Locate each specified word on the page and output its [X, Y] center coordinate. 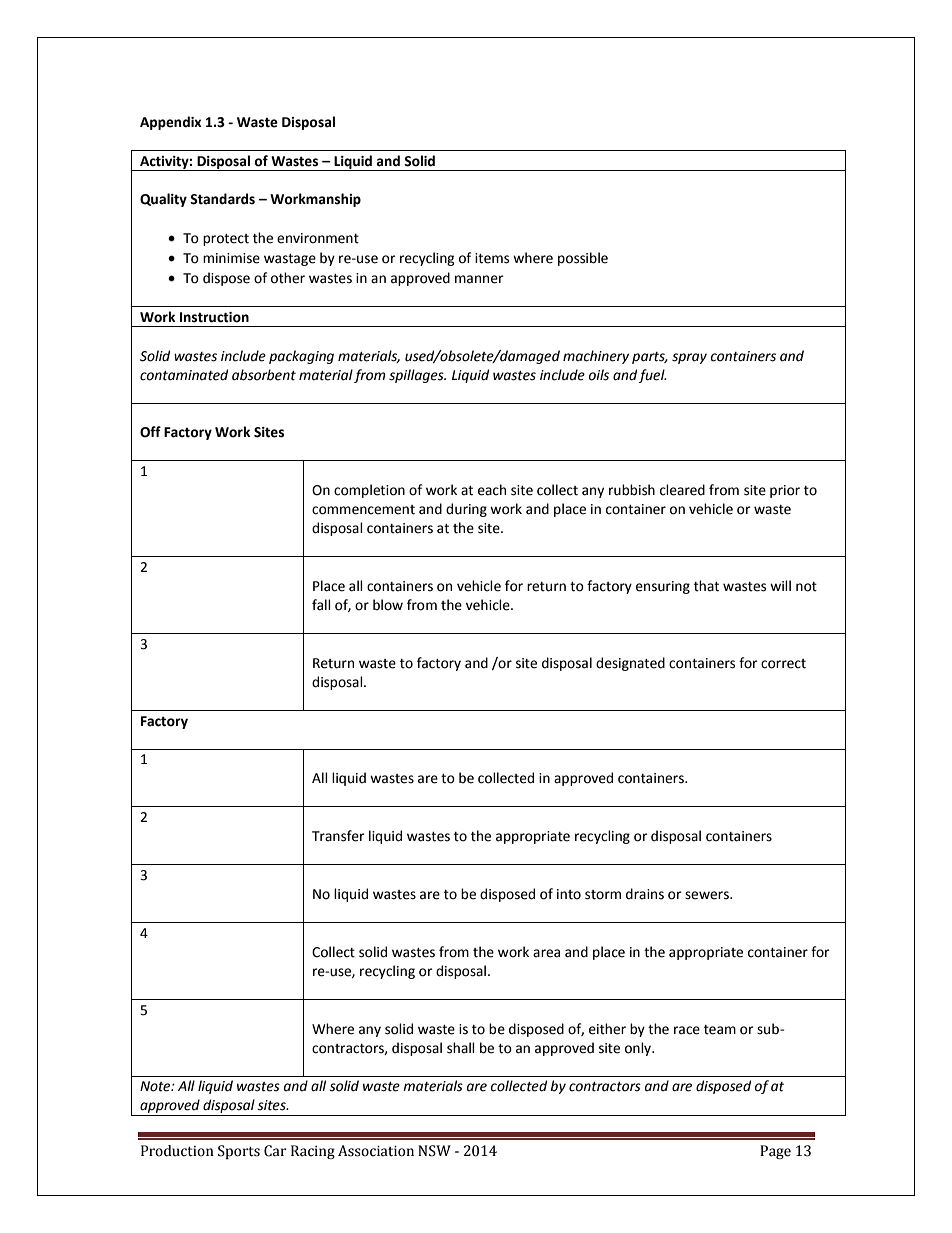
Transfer [338, 836]
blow [388, 605]
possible [583, 259]
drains [645, 894]
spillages [417, 376]
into [569, 894]
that [706, 586]
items [492, 258]
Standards [222, 199]
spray [689, 358]
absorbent [264, 375]
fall [321, 605]
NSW [434, 1151]
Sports [239, 1152]
